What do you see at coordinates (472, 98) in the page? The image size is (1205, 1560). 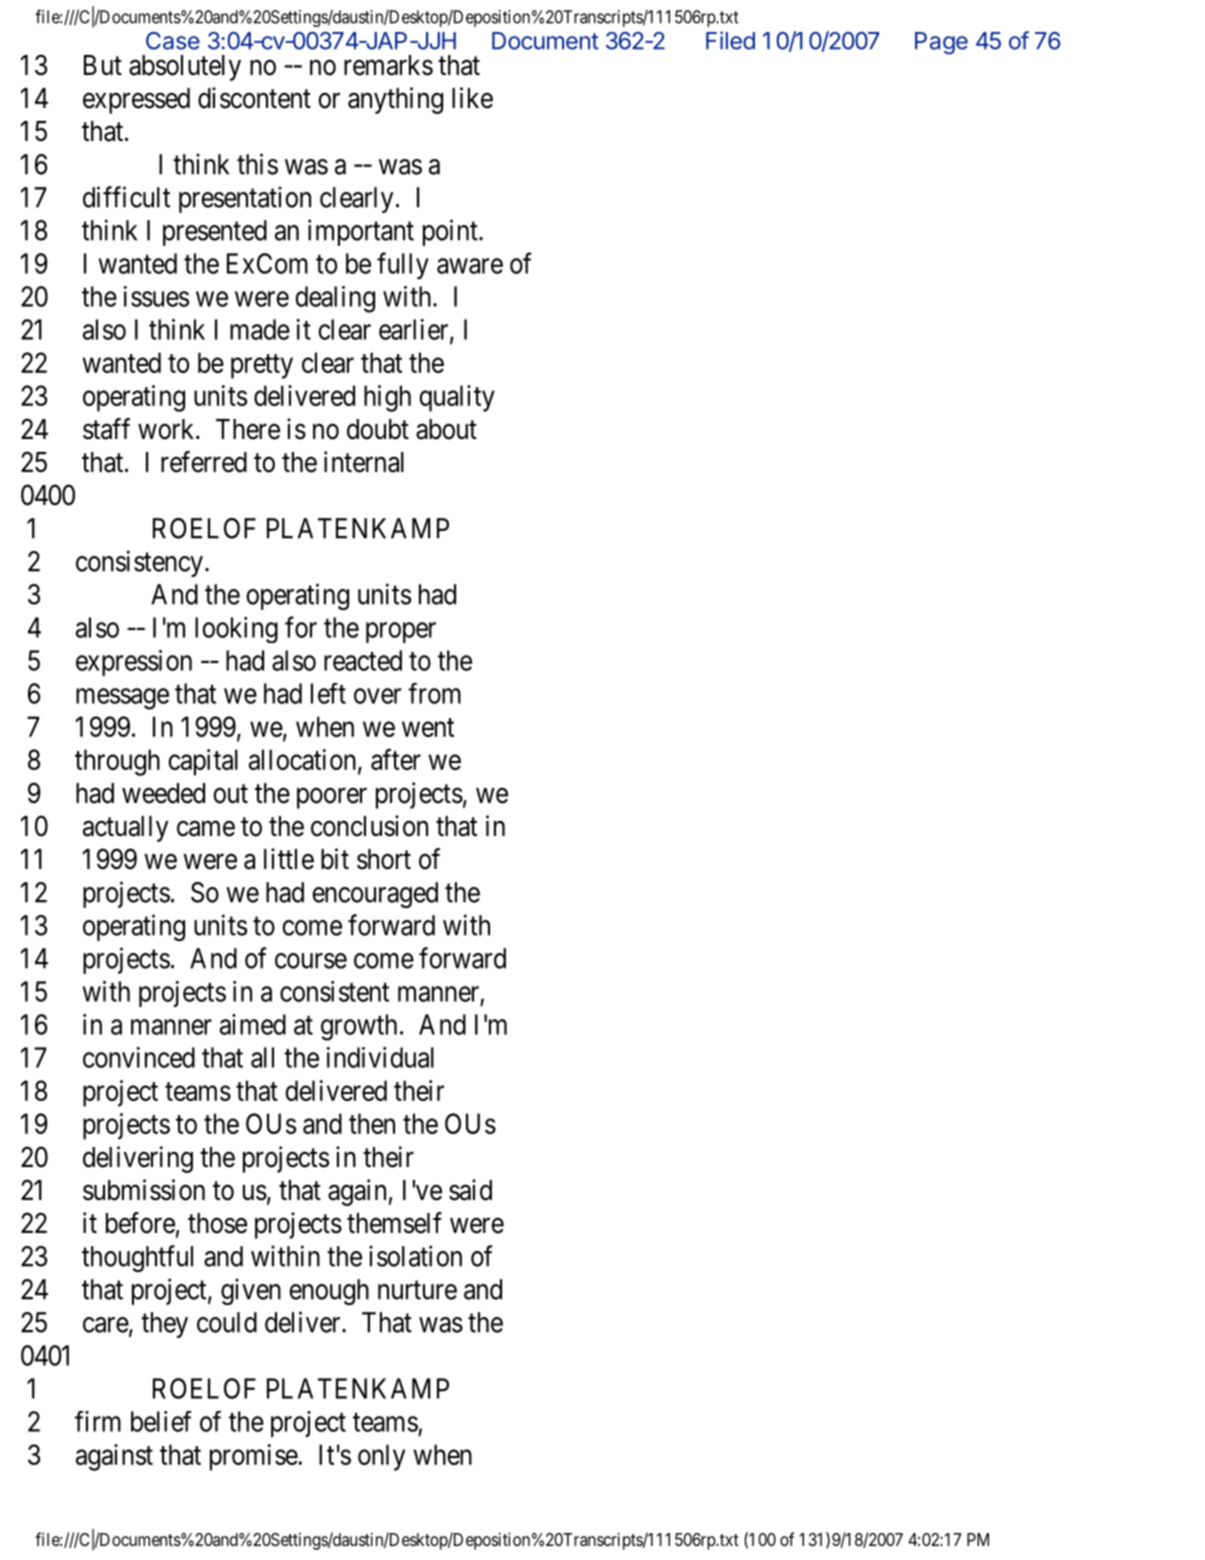 I see `like` at bounding box center [472, 98].
